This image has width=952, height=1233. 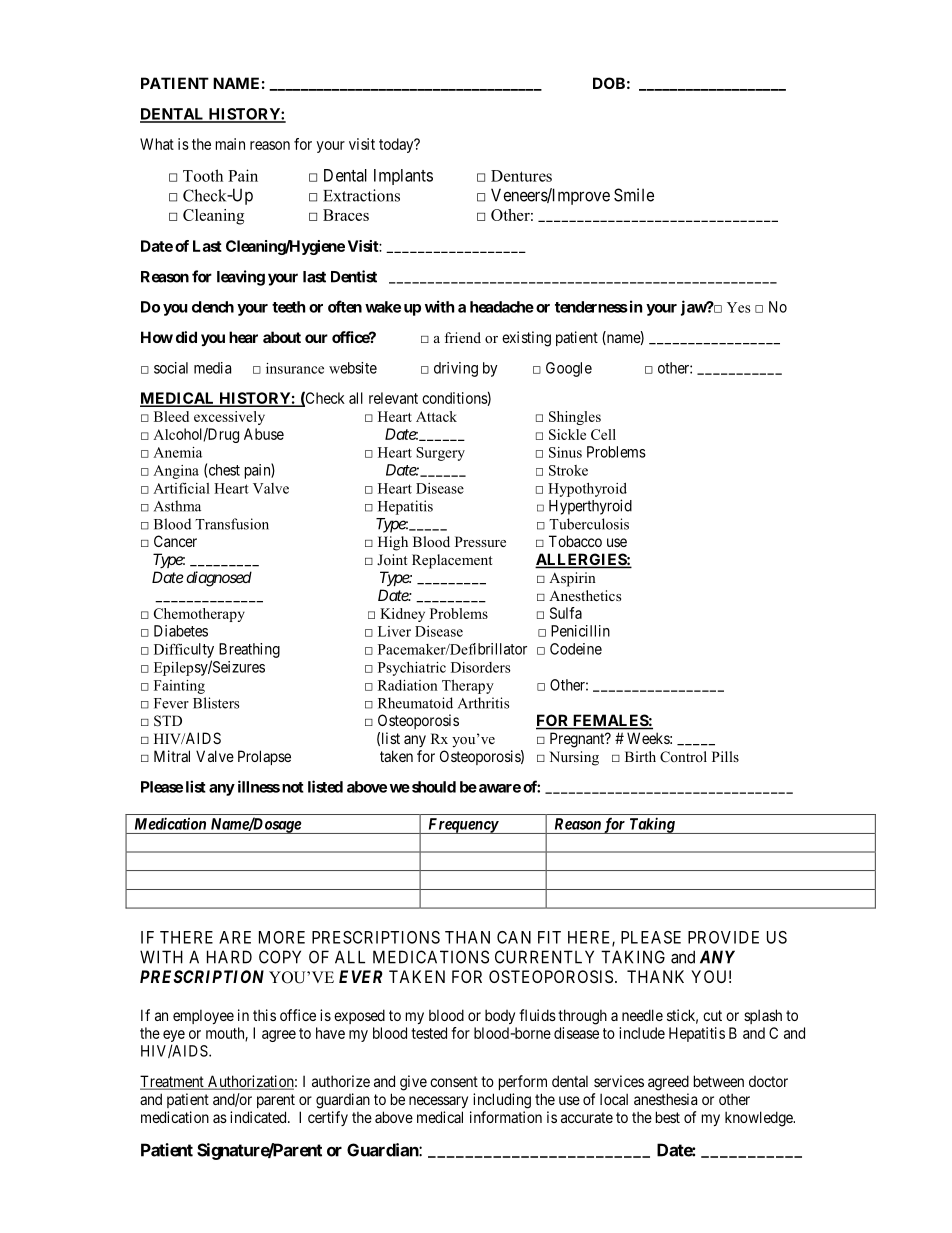 What do you see at coordinates (230, 144) in the image?
I see `main` at bounding box center [230, 144].
